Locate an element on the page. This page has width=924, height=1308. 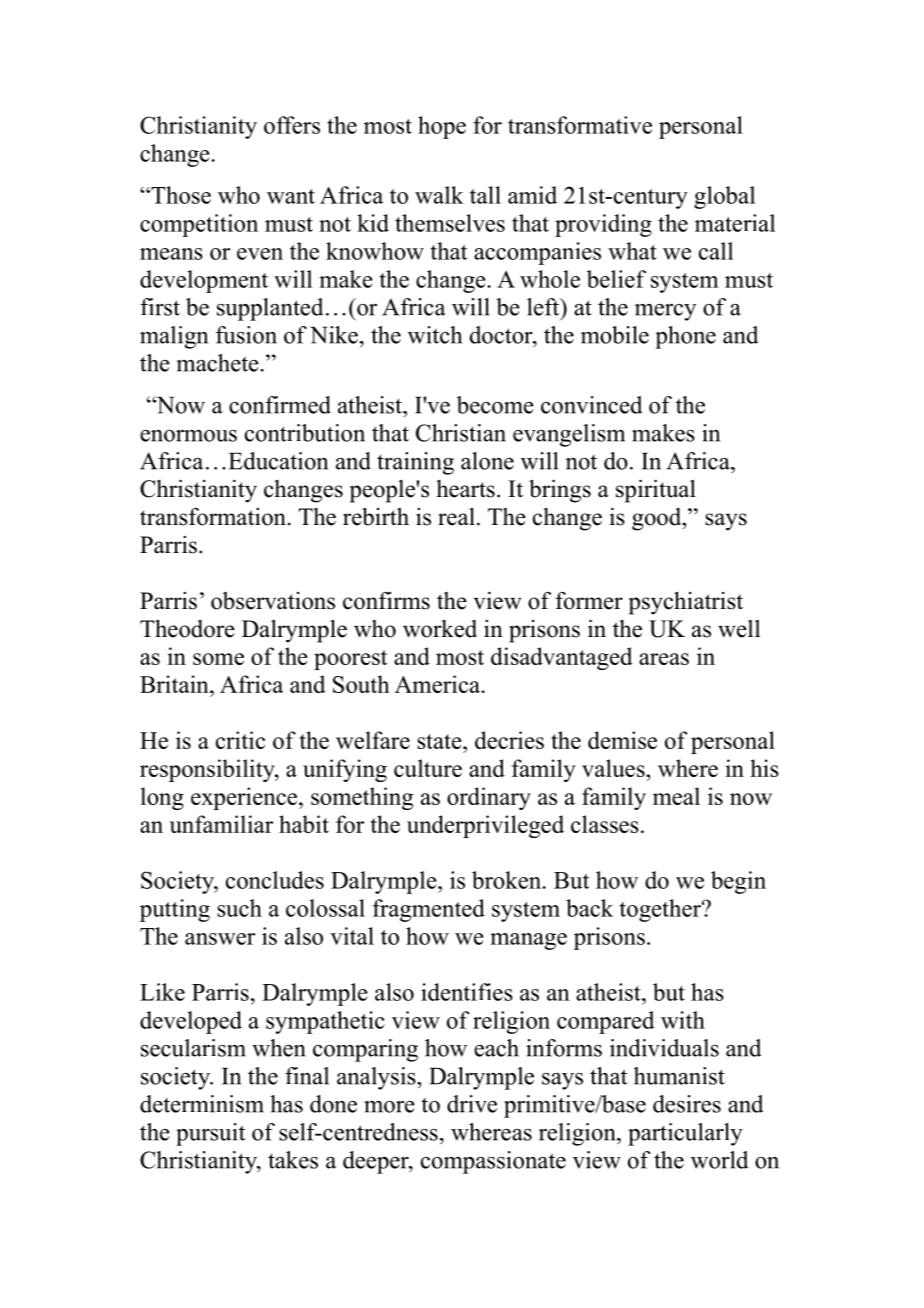
meal is located at coordinates (676, 796).
